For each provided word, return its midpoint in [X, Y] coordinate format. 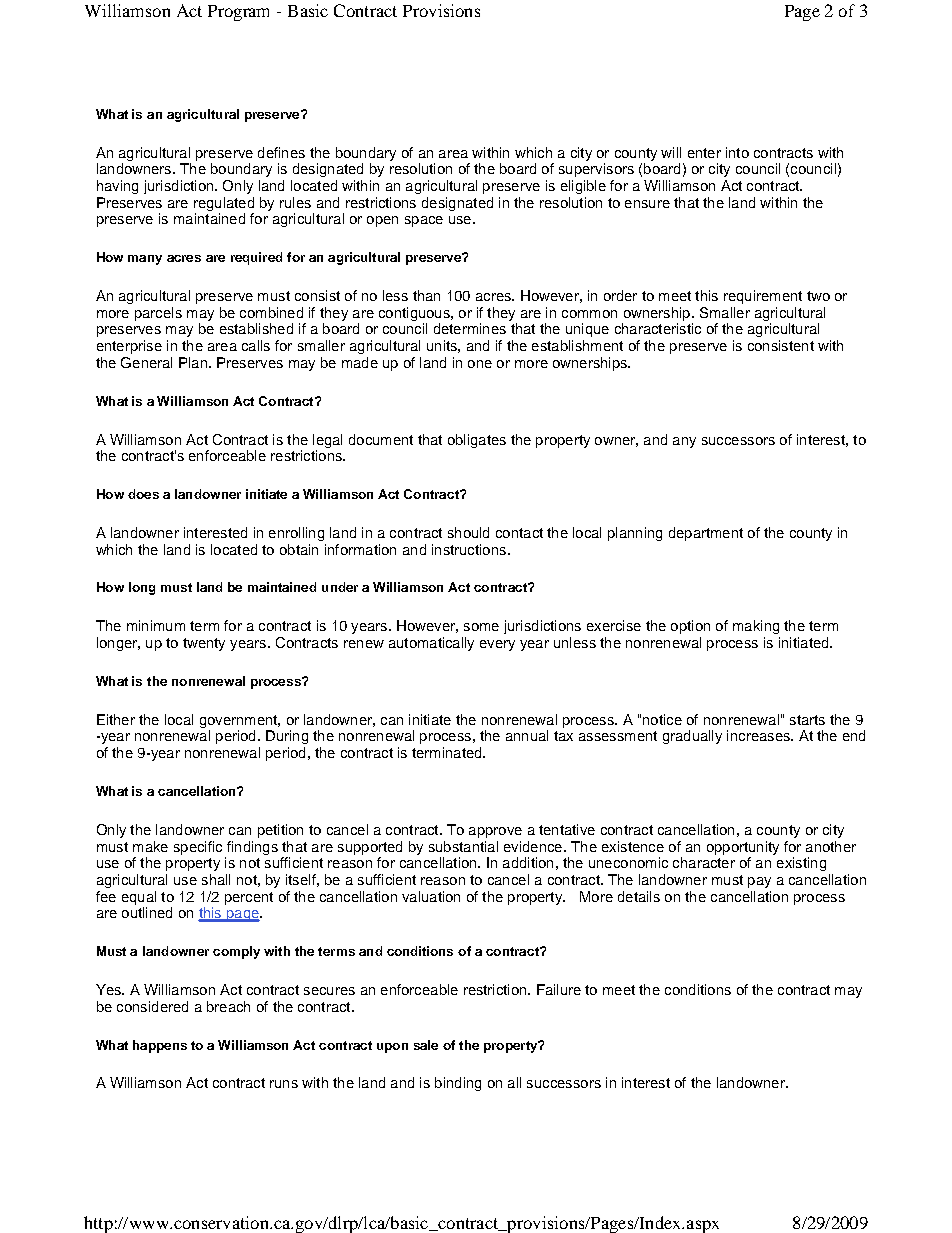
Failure [559, 989]
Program [238, 13]
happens [160, 1046]
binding [458, 1084]
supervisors [596, 170]
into [737, 152]
